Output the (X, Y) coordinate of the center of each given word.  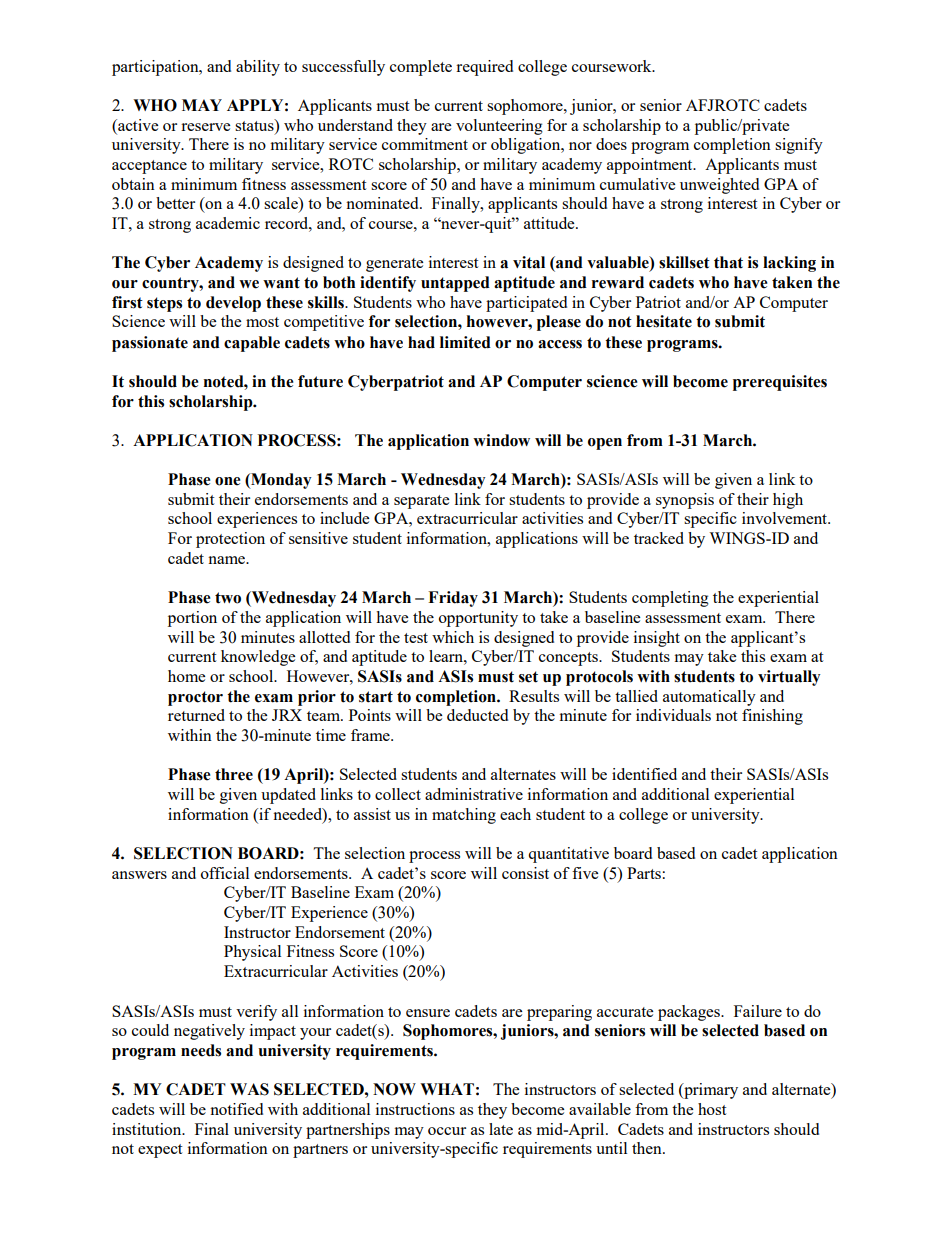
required (484, 68)
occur (447, 1131)
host (712, 1109)
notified (236, 1109)
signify (799, 146)
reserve (205, 127)
